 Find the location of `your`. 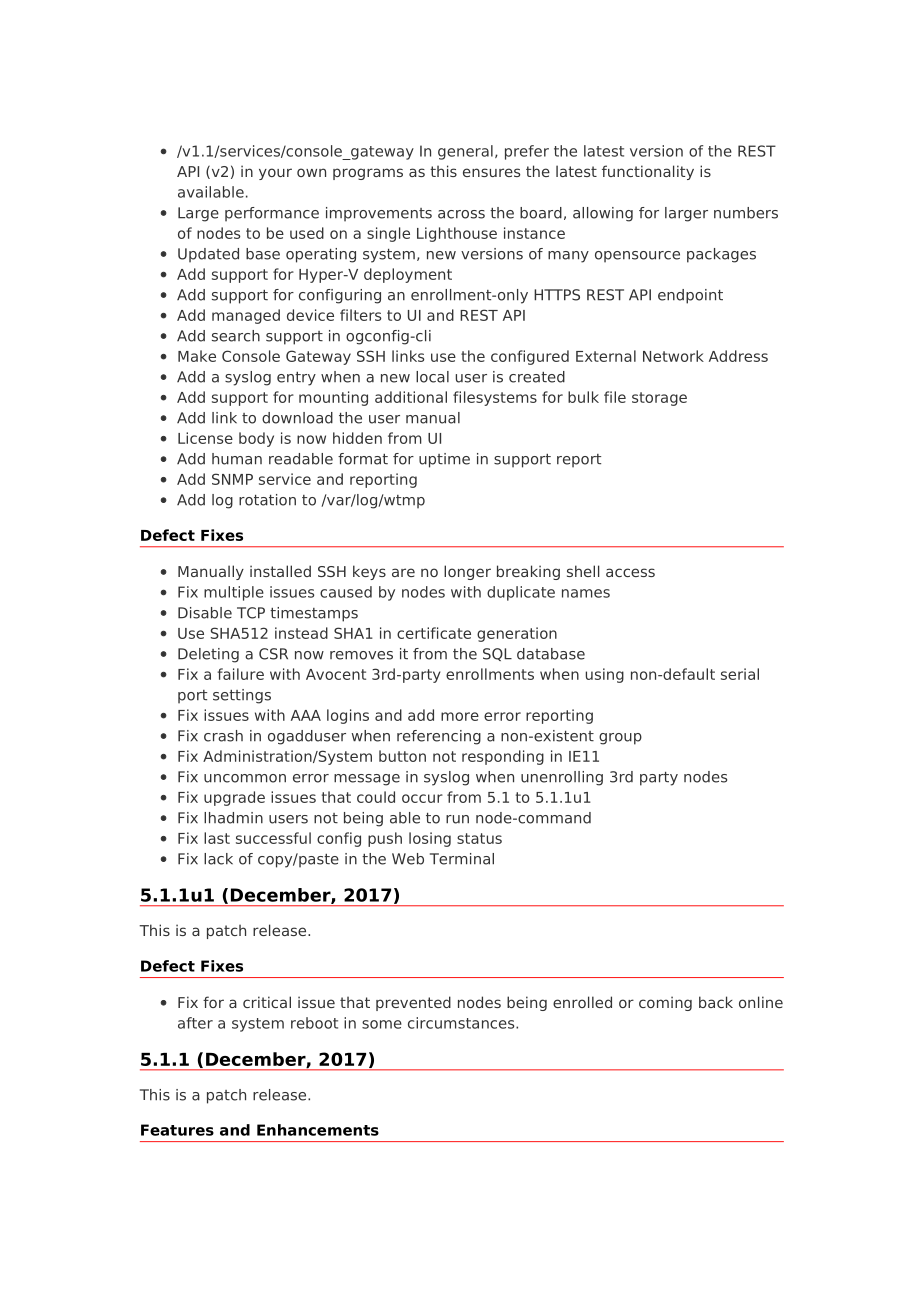

your is located at coordinates (275, 174).
